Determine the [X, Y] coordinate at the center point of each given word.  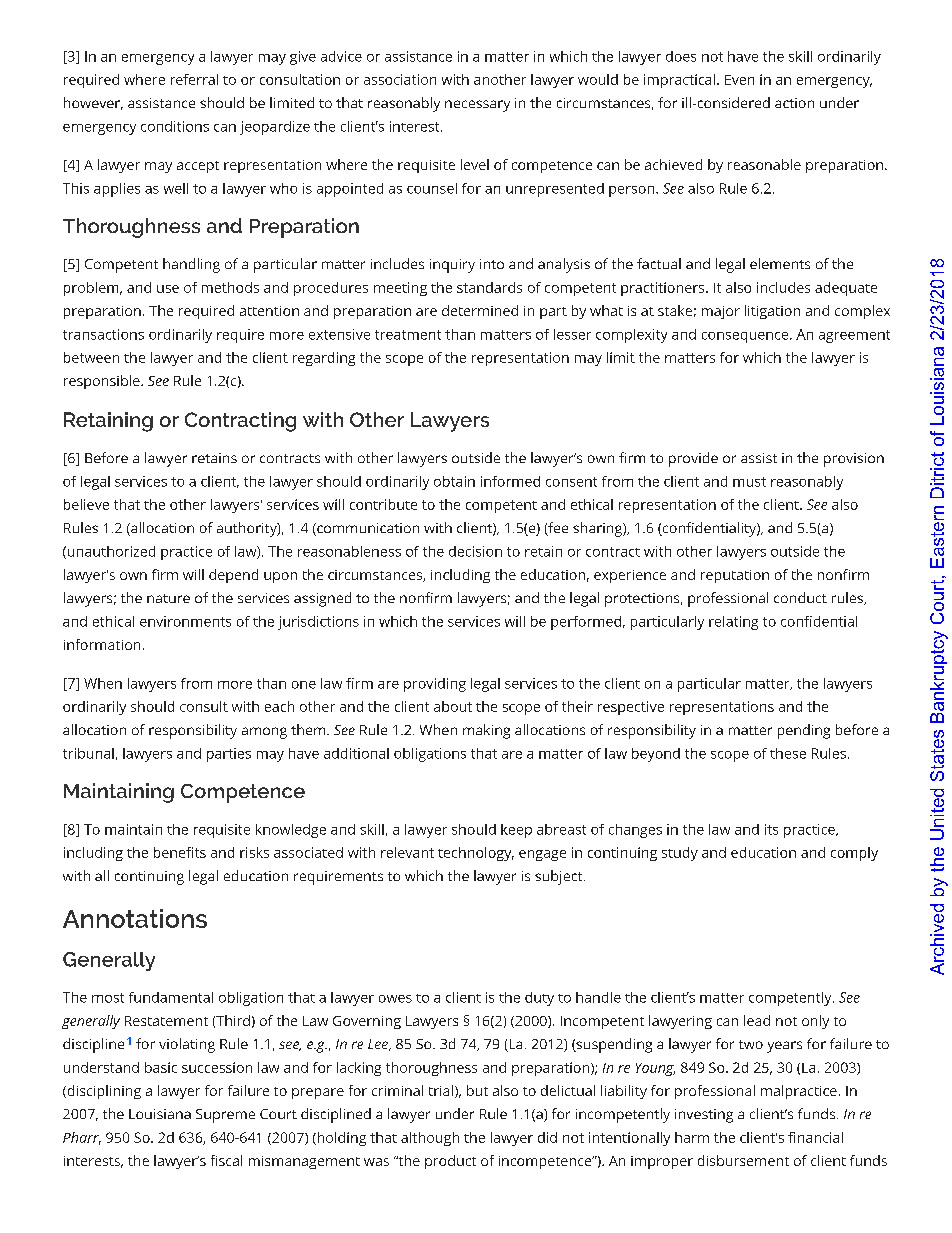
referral [194, 79]
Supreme [225, 1116]
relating [733, 623]
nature [168, 598]
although [430, 1139]
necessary [477, 106]
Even [739, 80]
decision [475, 551]
